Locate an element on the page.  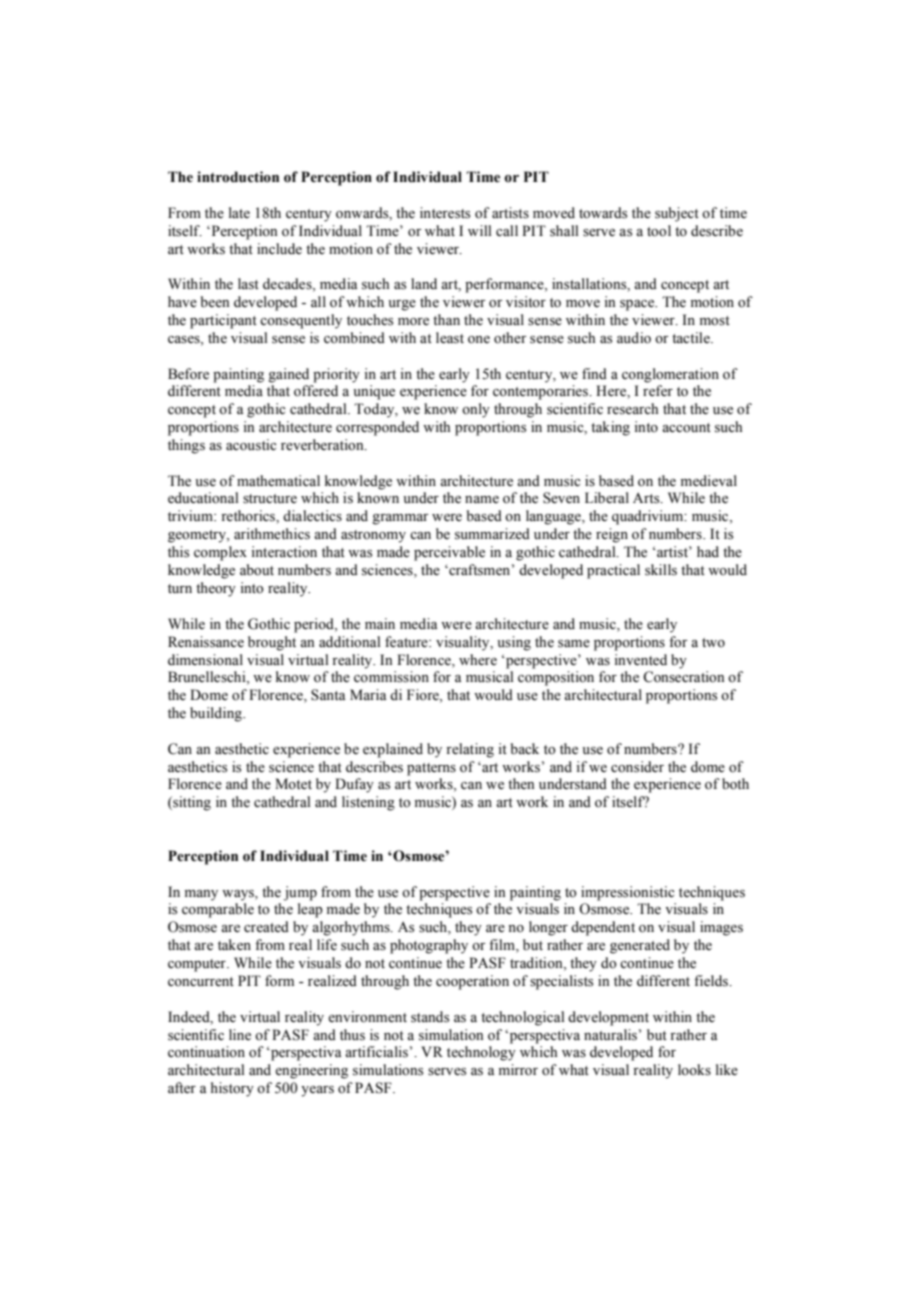
impressionistic is located at coordinates (627, 893).
